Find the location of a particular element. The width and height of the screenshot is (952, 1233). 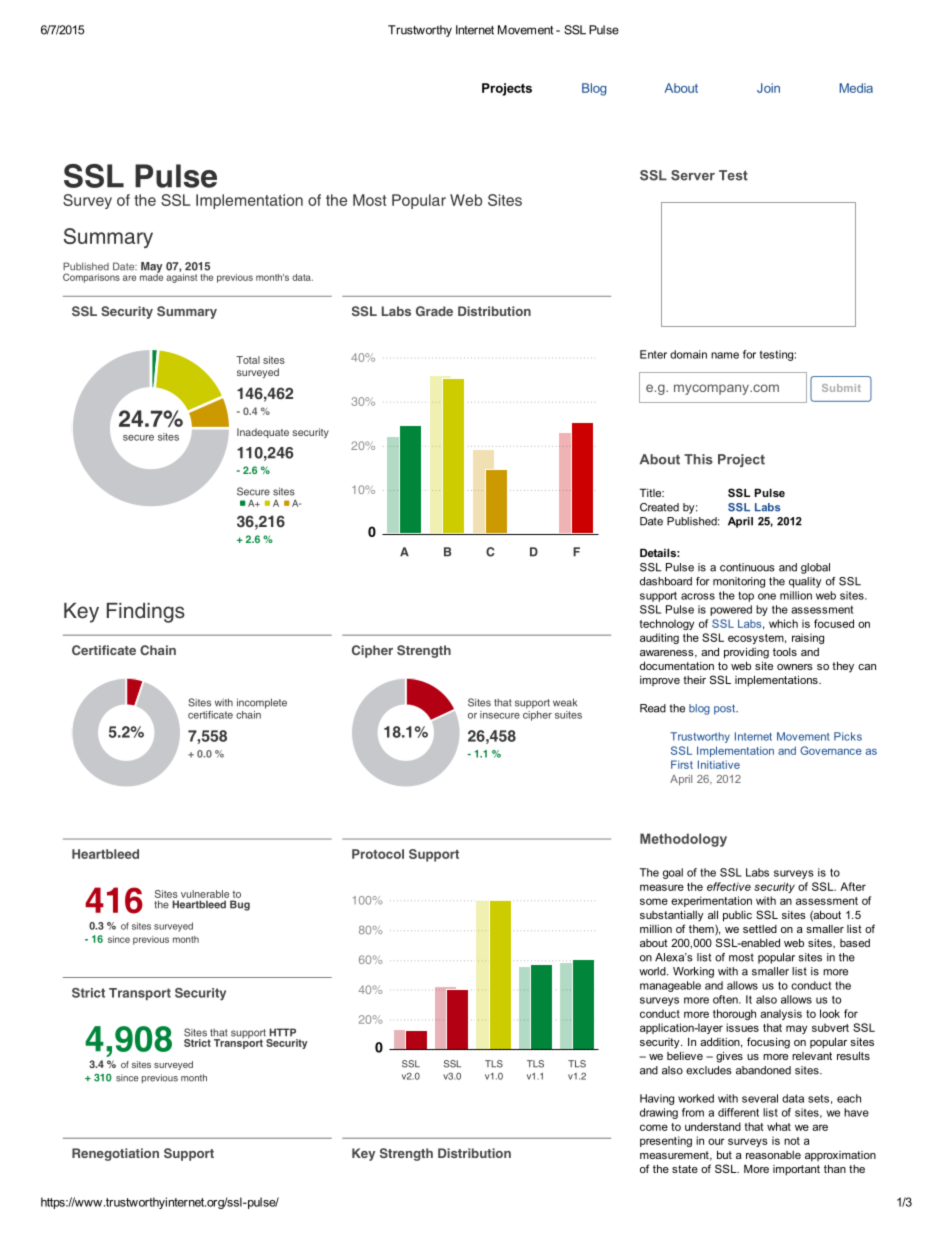

Renegotiation is located at coordinates (115, 1154).
